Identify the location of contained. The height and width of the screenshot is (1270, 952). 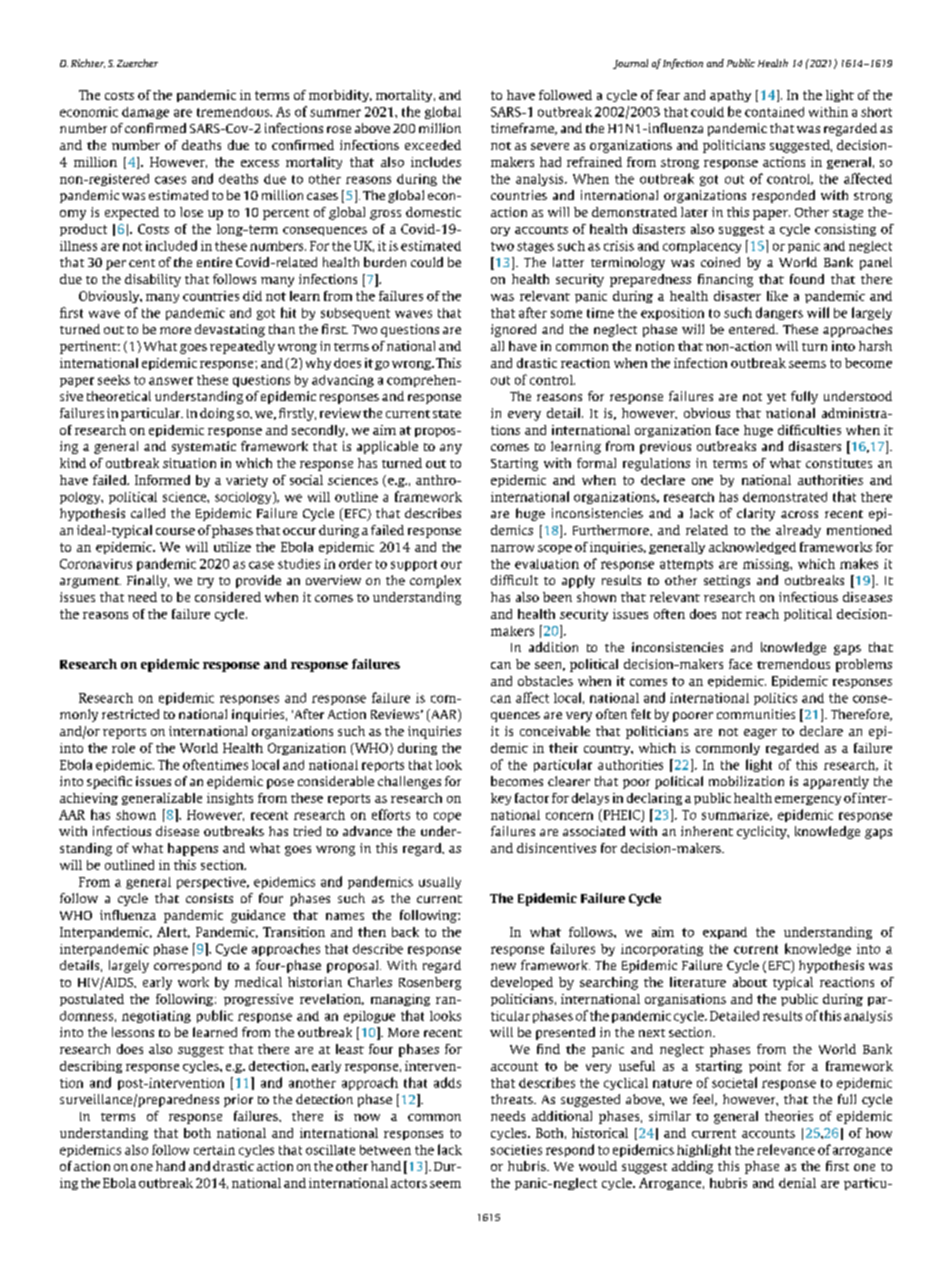
(774, 112).
